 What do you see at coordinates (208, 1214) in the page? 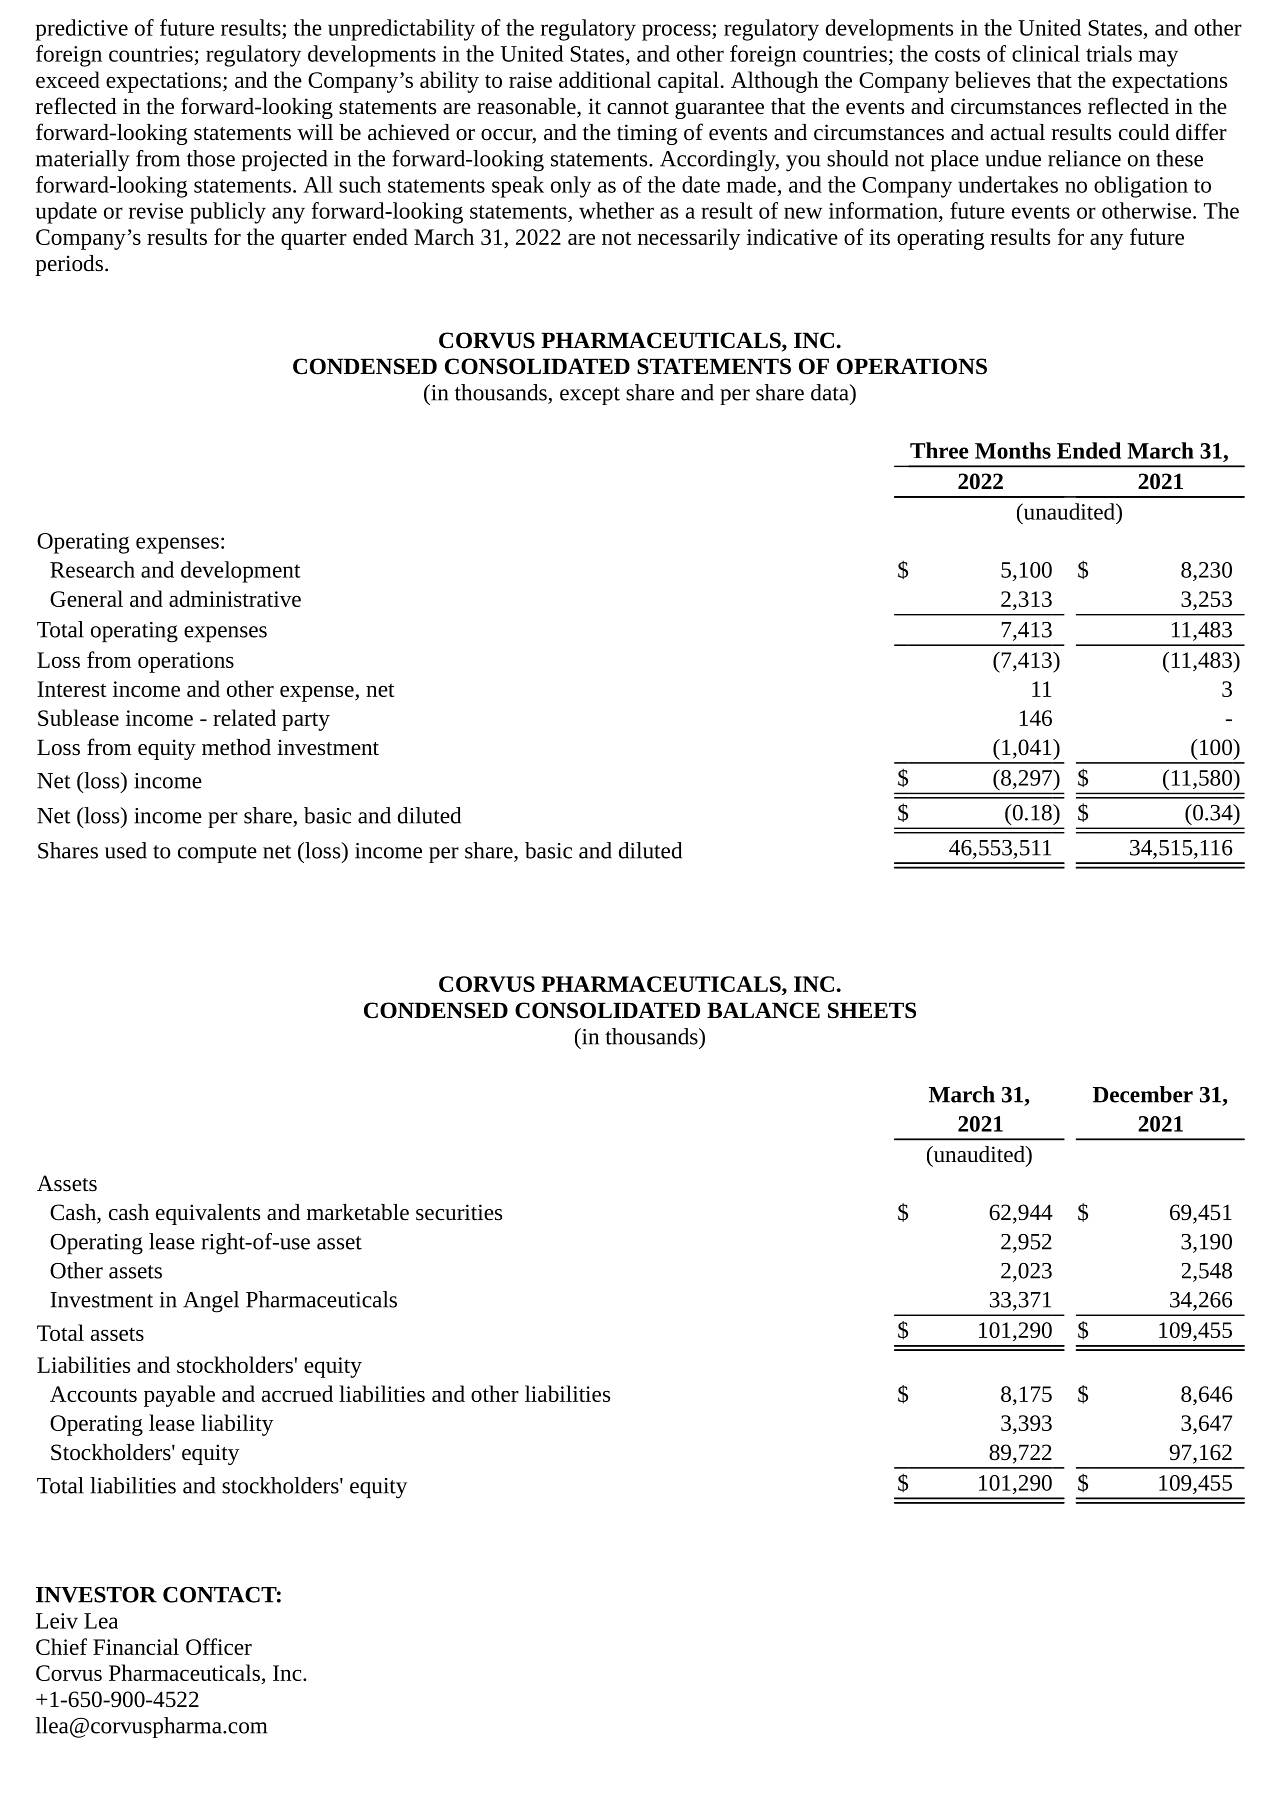
I see `equivalents` at bounding box center [208, 1214].
